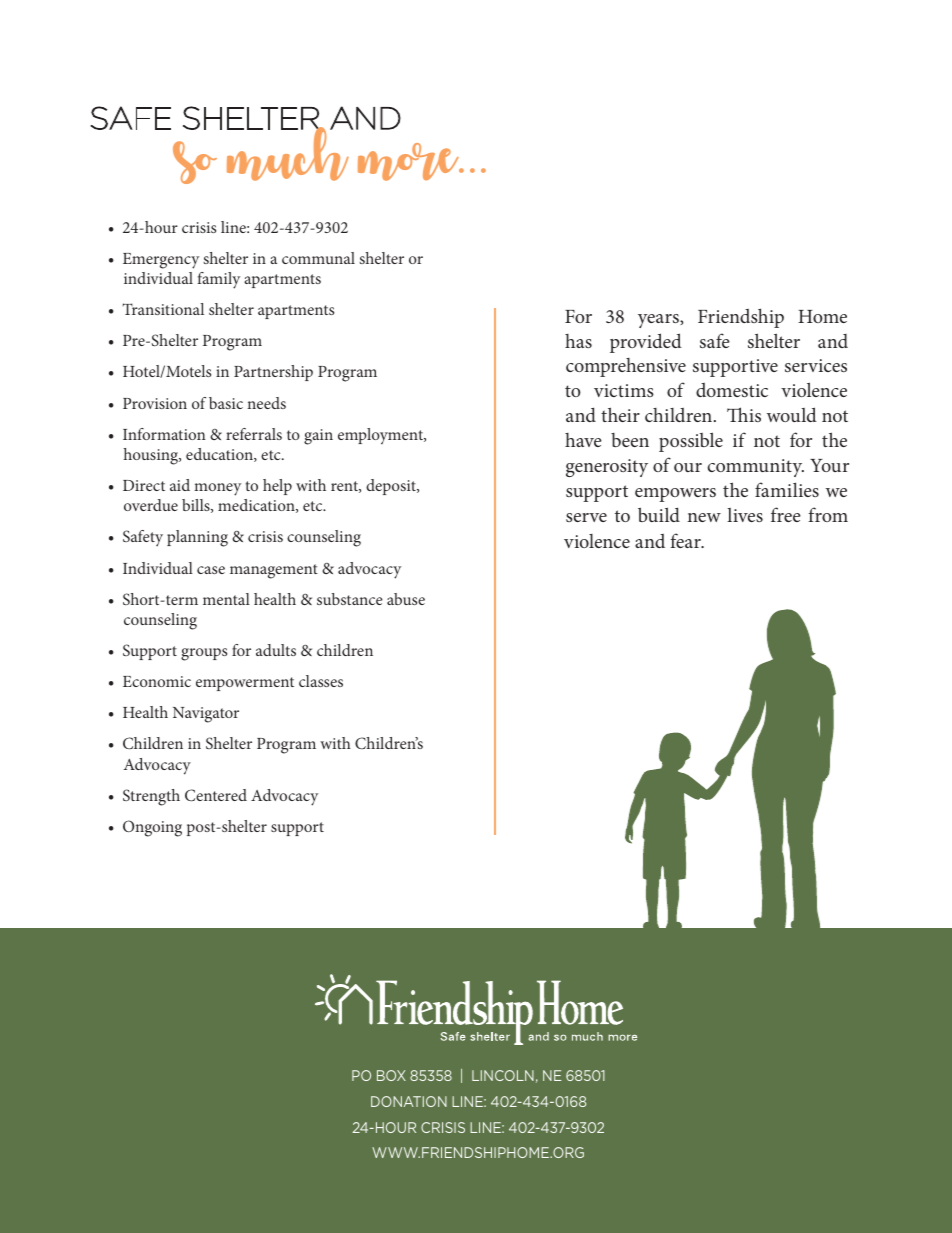 The height and width of the document is (1233, 952). What do you see at coordinates (744, 414) in the document?
I see `This` at bounding box center [744, 414].
